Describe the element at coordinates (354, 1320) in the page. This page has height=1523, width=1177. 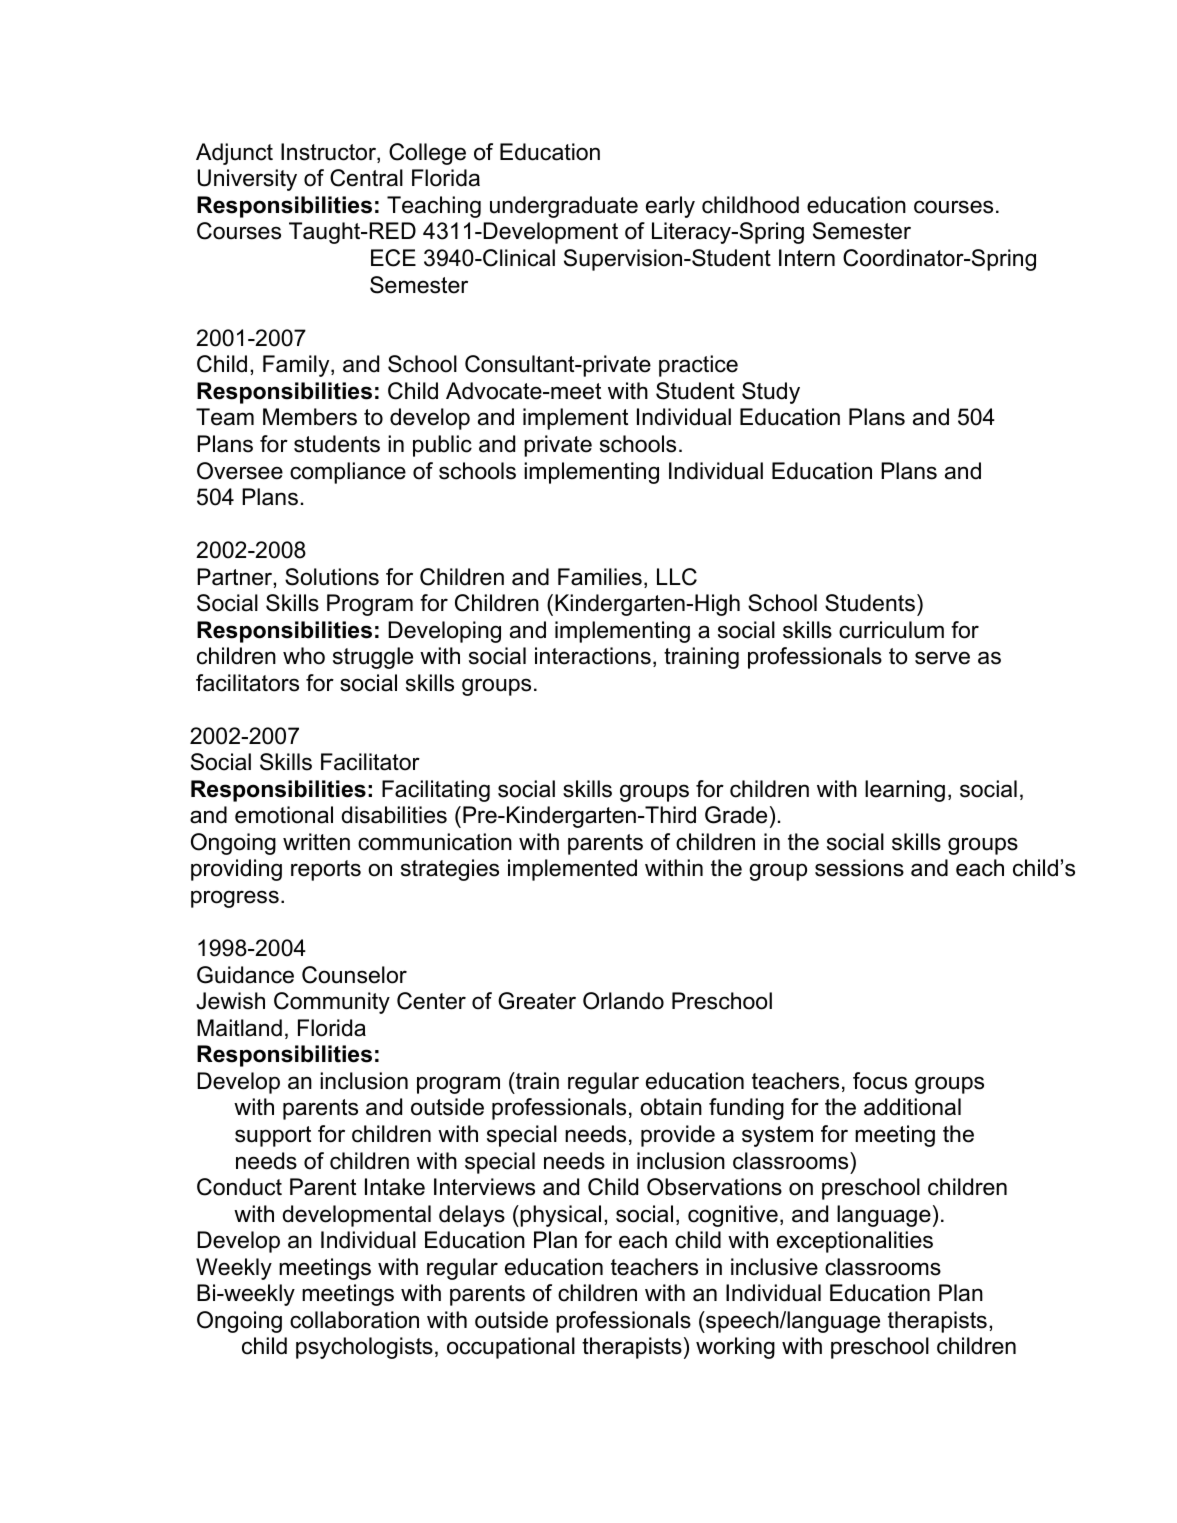
I see `collaboration` at that location.
